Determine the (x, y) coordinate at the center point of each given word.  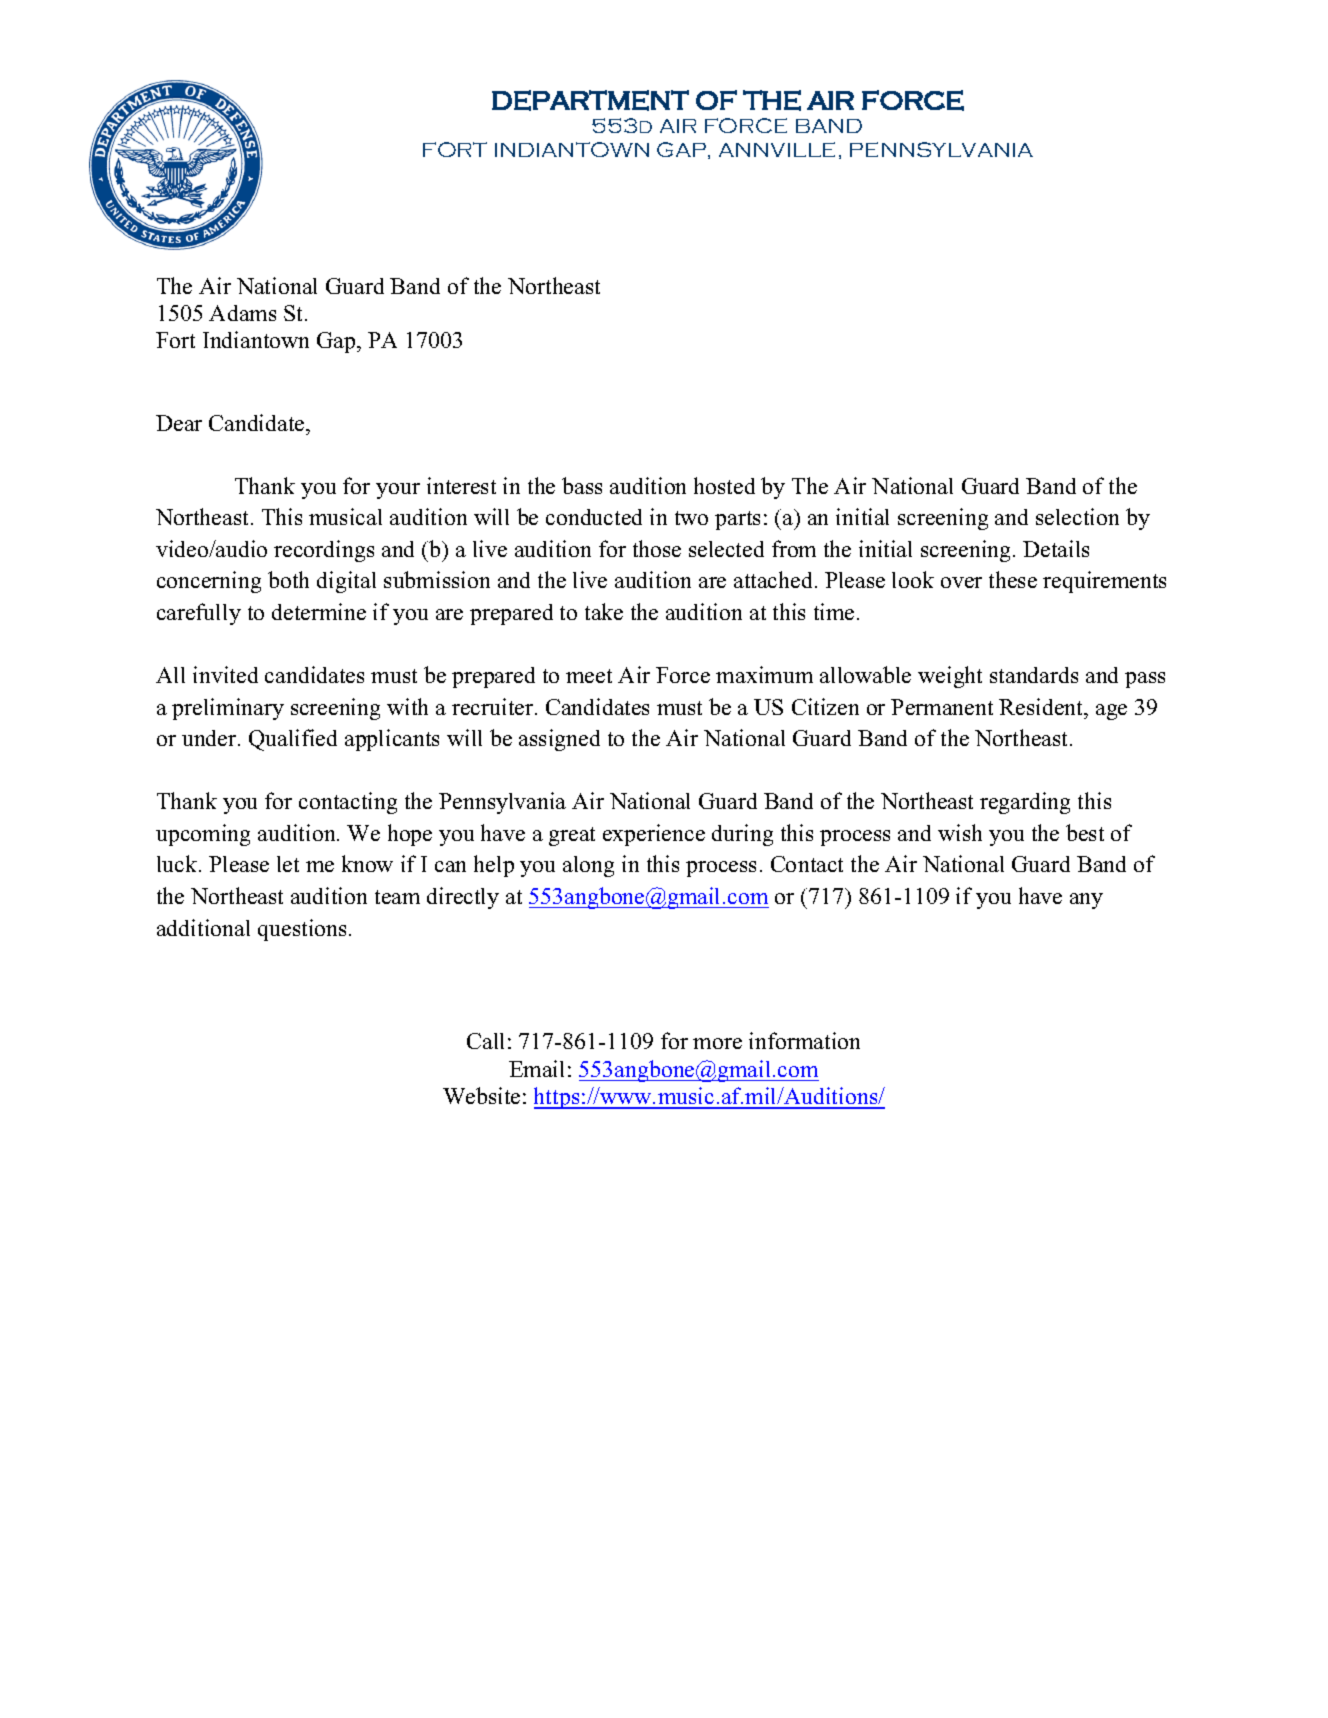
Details (1056, 548)
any (1086, 901)
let (288, 864)
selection (1077, 516)
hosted (724, 485)
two (691, 518)
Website (481, 1095)
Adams (242, 313)
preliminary (228, 709)
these (1013, 579)
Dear (179, 423)
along (588, 866)
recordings (324, 551)
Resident (1042, 706)
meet (589, 676)
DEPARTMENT (590, 100)
